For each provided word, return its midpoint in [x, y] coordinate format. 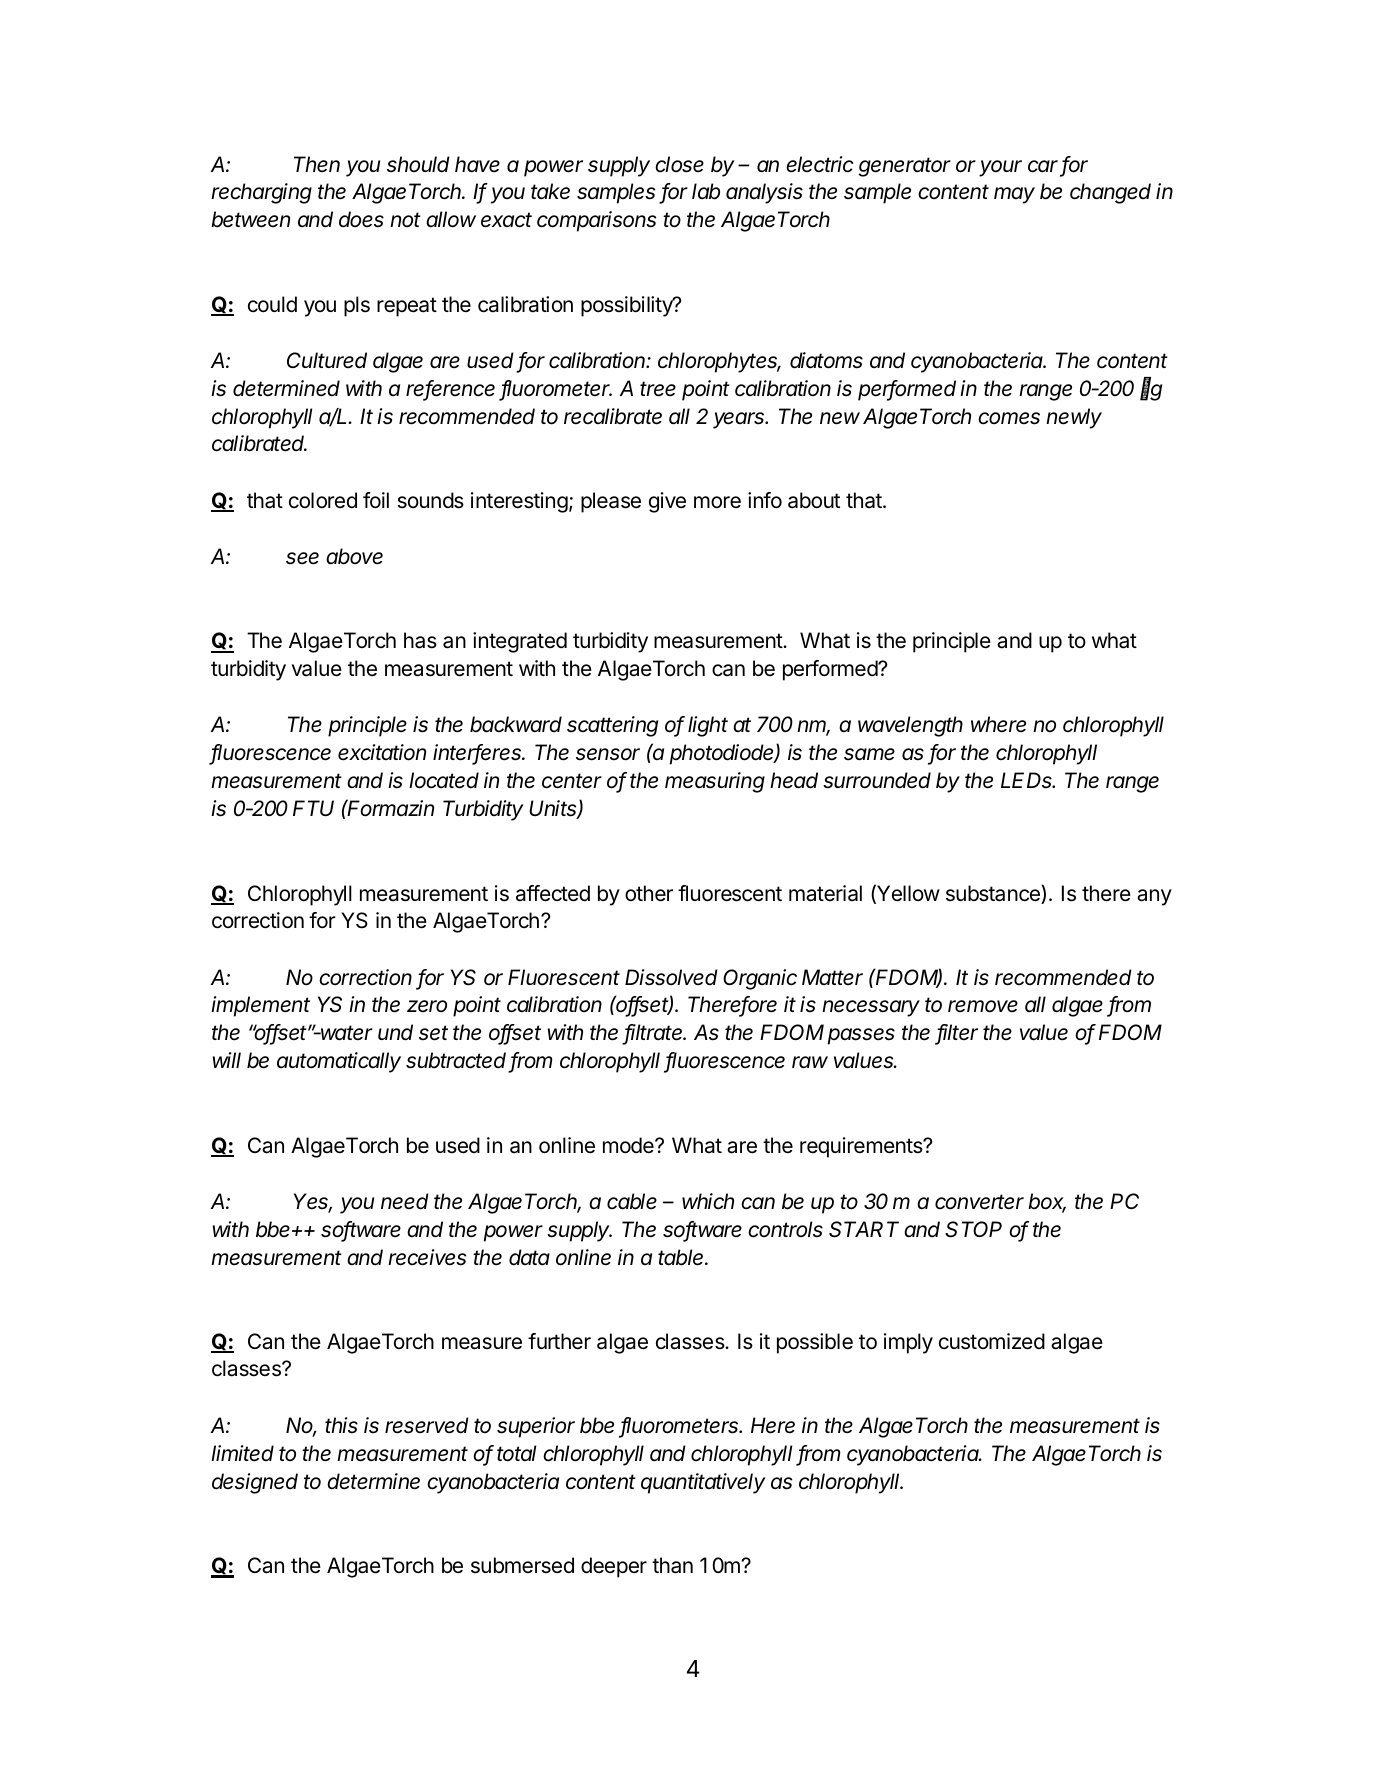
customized [992, 1341]
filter [957, 1034]
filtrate [655, 1034]
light [708, 726]
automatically [339, 1062]
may [1014, 195]
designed [255, 1483]
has [420, 640]
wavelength [910, 726]
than [672, 1565]
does [361, 219]
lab [706, 191]
